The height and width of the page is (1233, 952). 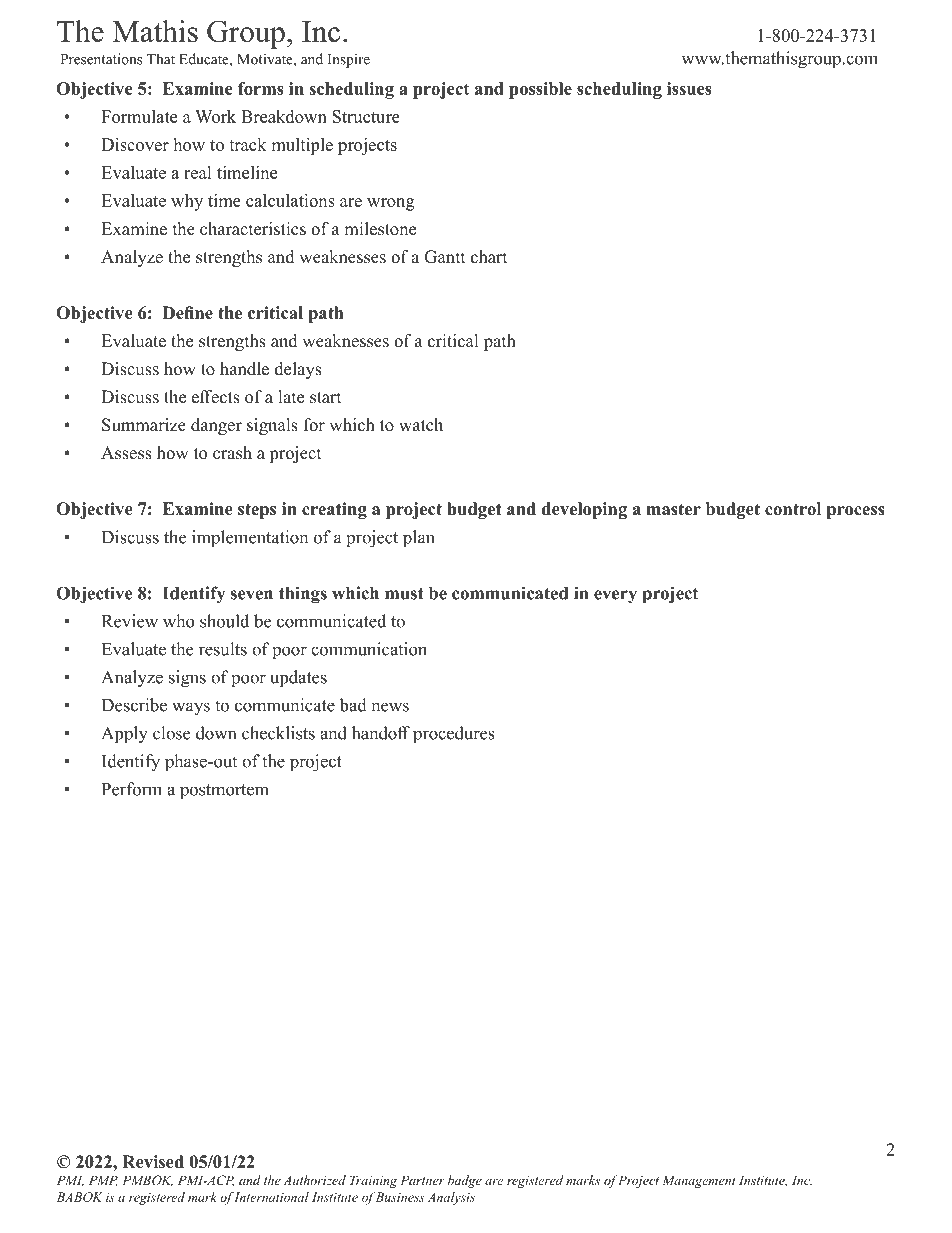 I want to click on must, so click(x=404, y=594).
